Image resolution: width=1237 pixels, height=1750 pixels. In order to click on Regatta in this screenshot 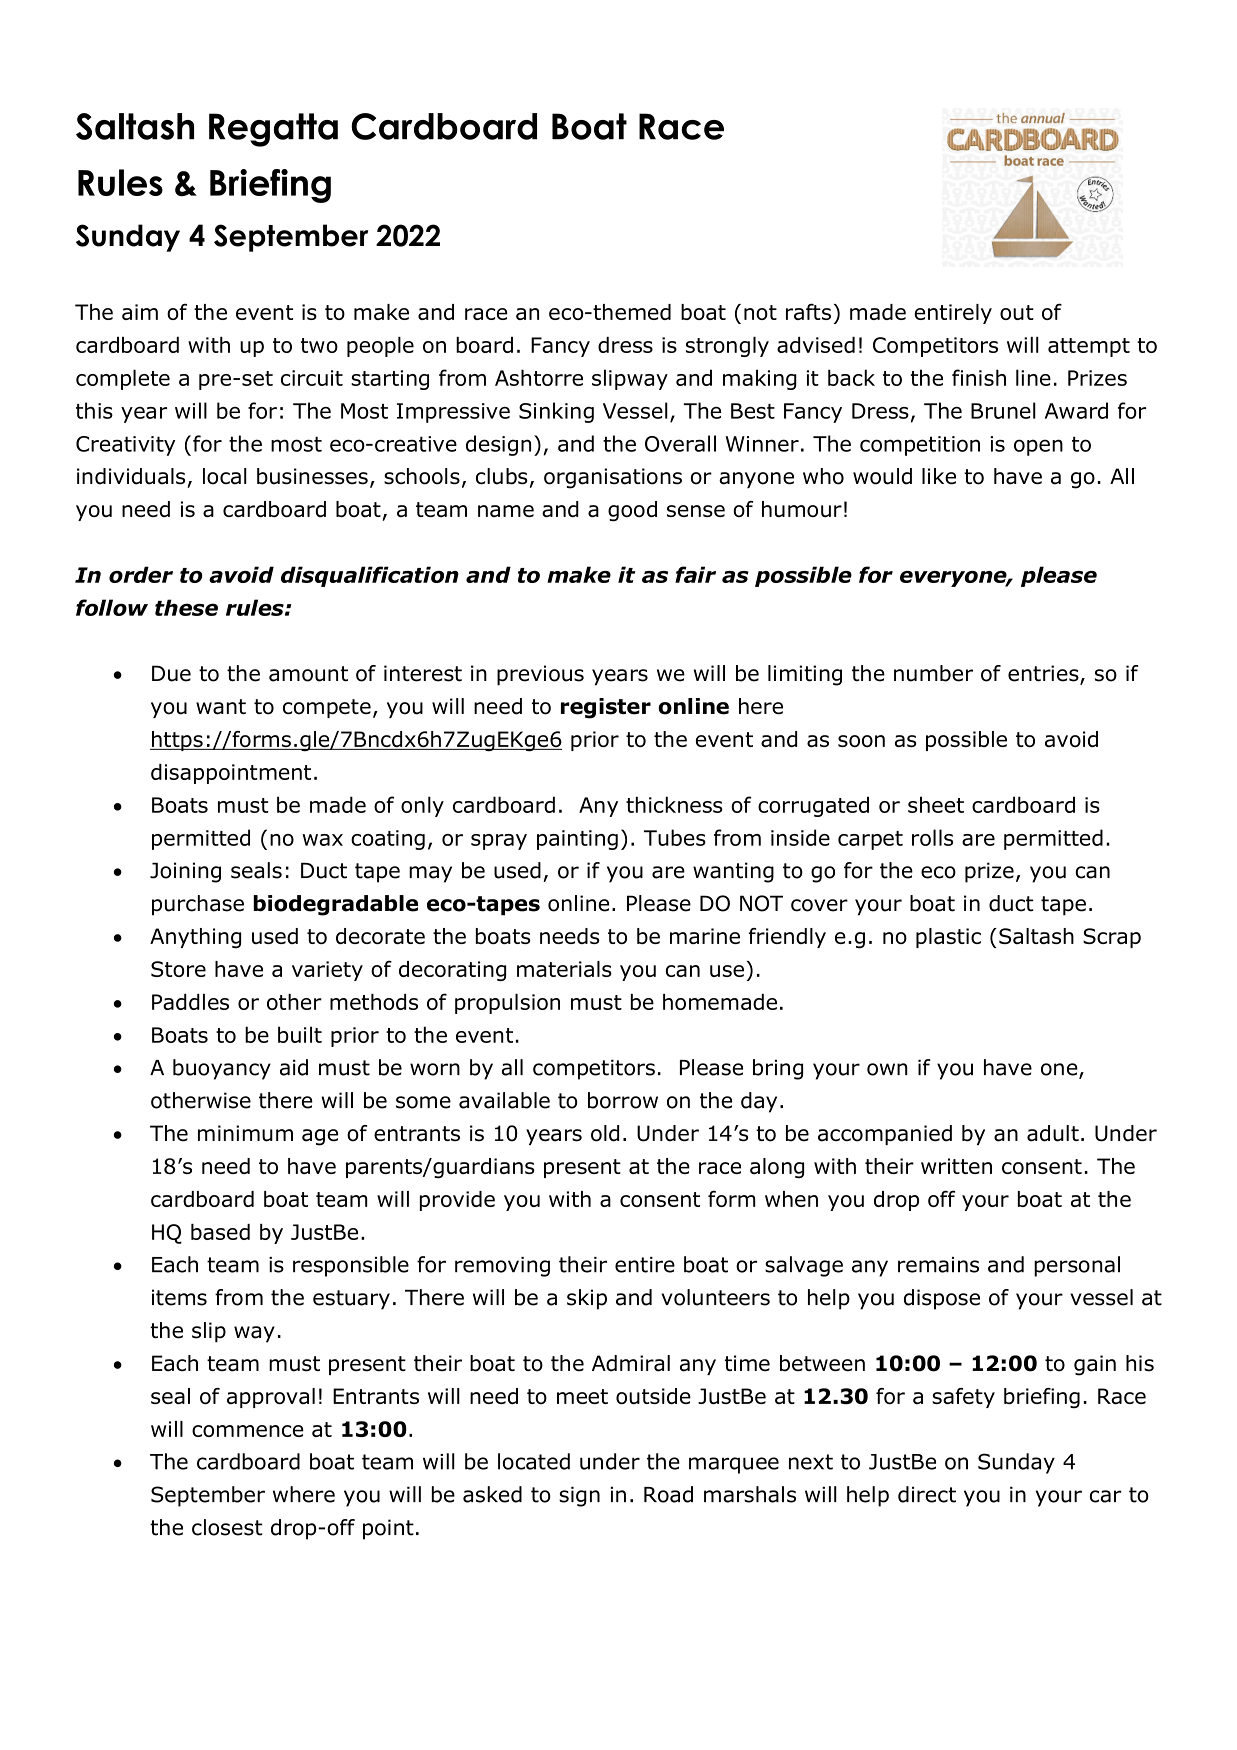, I will do `click(273, 130)`.
